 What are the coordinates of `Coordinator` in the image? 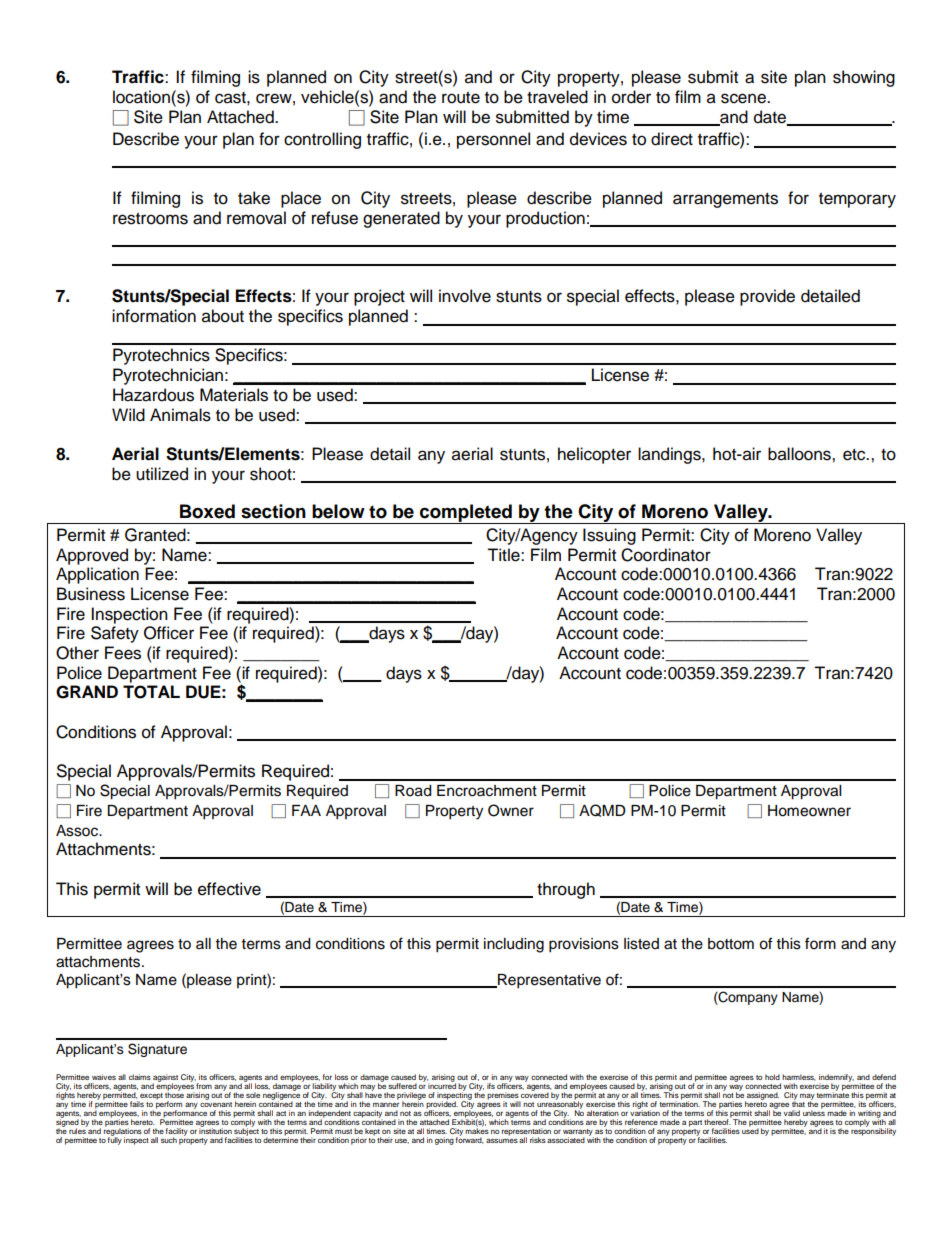 It's located at (666, 555).
